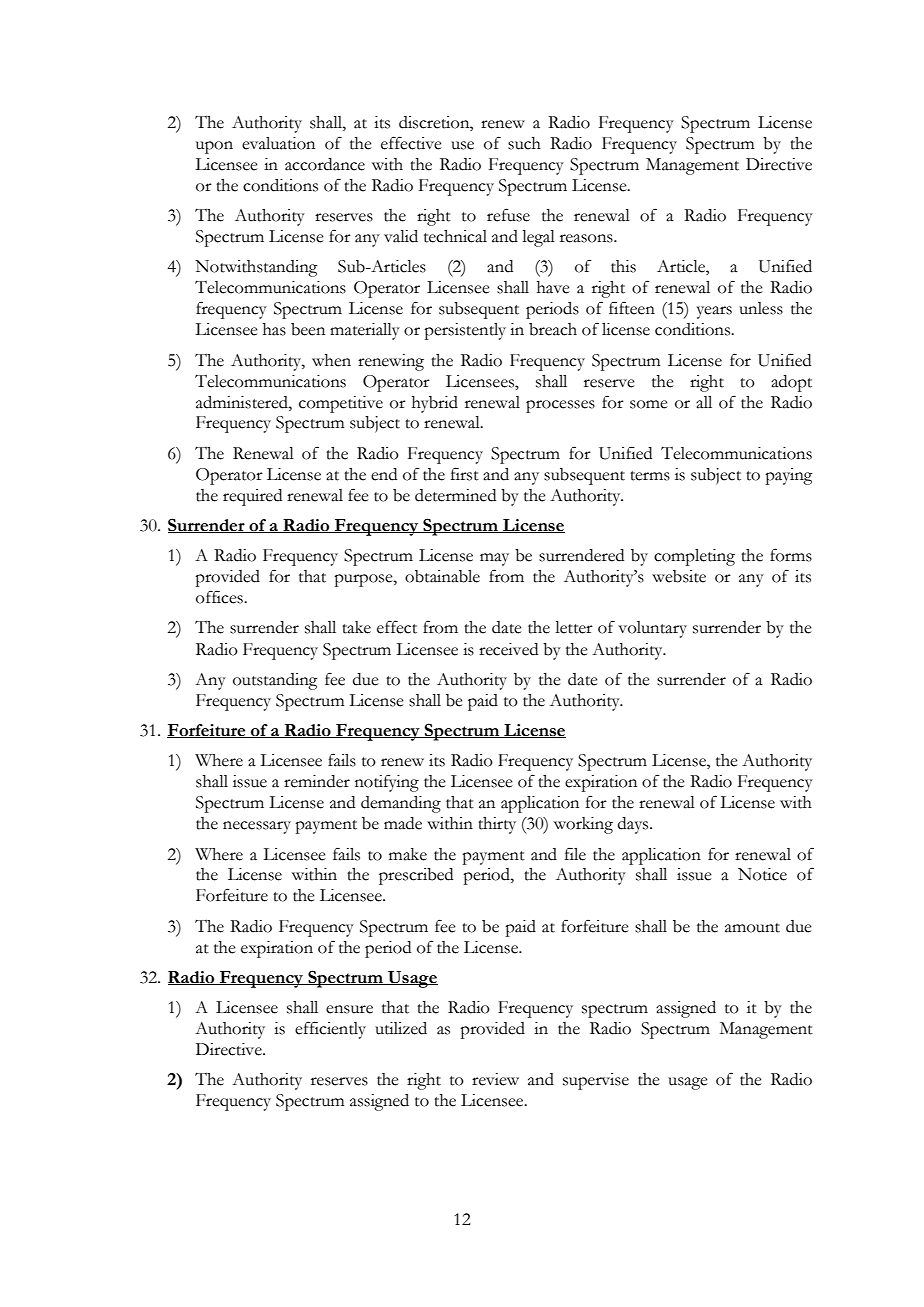 The width and height of the document is (924, 1307). Describe the element at coordinates (497, 825) in the document. I see `thirty` at that location.
